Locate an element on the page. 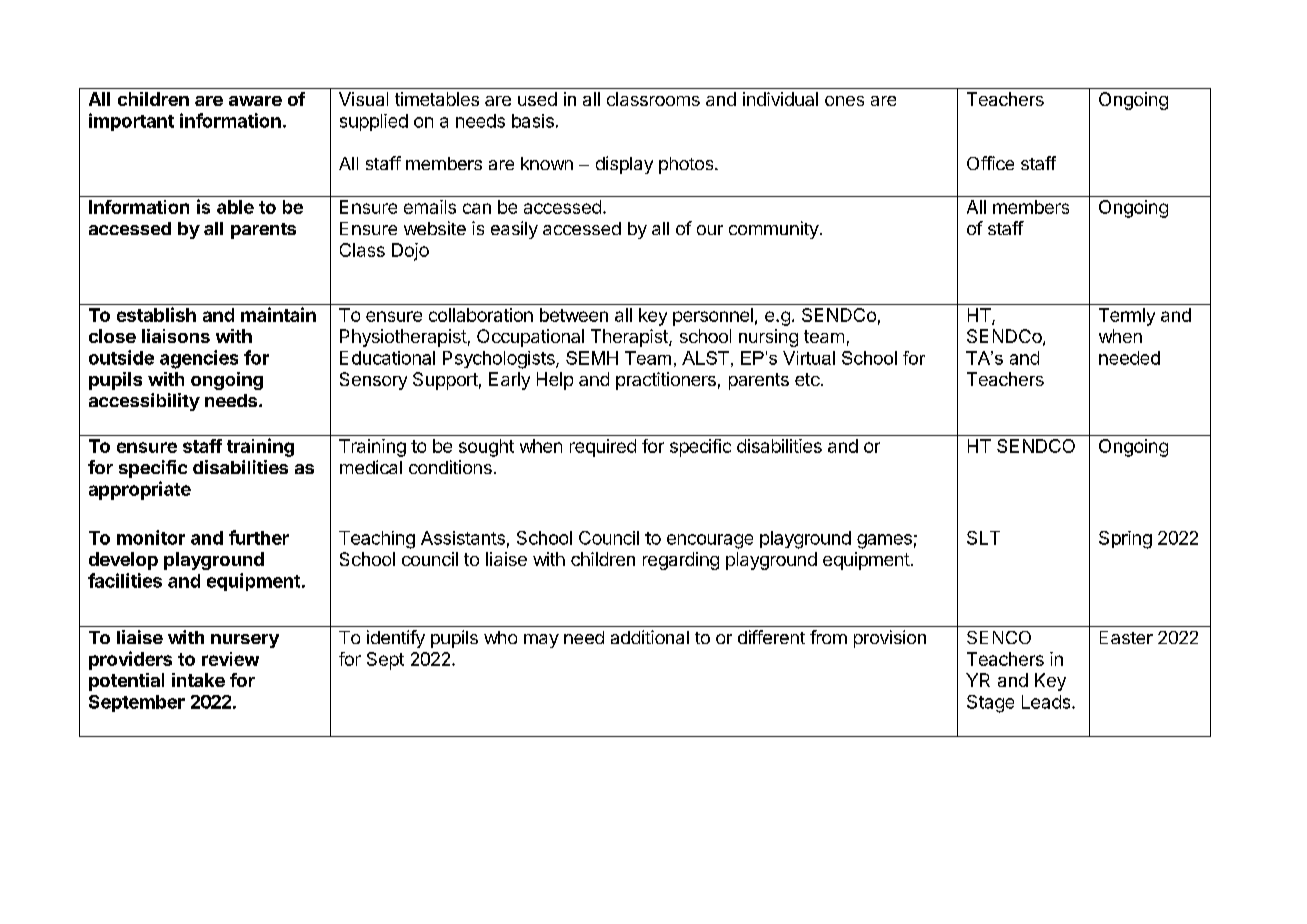 This document has height=924, width=1307. Stage is located at coordinates (990, 704).
